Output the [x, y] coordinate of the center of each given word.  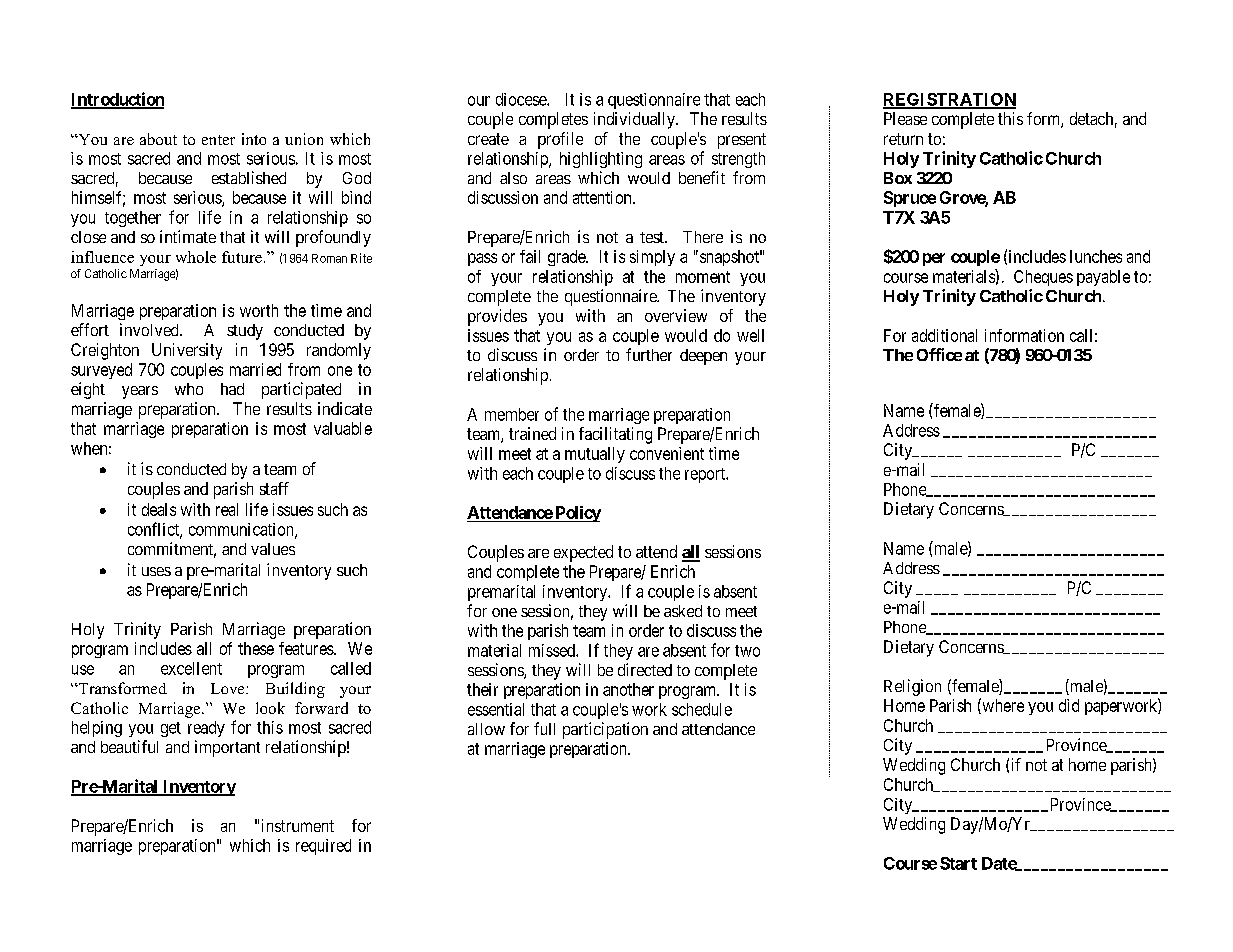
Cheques [1043, 278]
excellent [191, 668]
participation [605, 730]
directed [645, 669]
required [323, 847]
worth [259, 310]
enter [218, 140]
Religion [912, 687]
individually [635, 120]
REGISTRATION [949, 100]
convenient [667, 453]
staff [274, 488]
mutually [595, 455]
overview [676, 315]
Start [958, 863]
